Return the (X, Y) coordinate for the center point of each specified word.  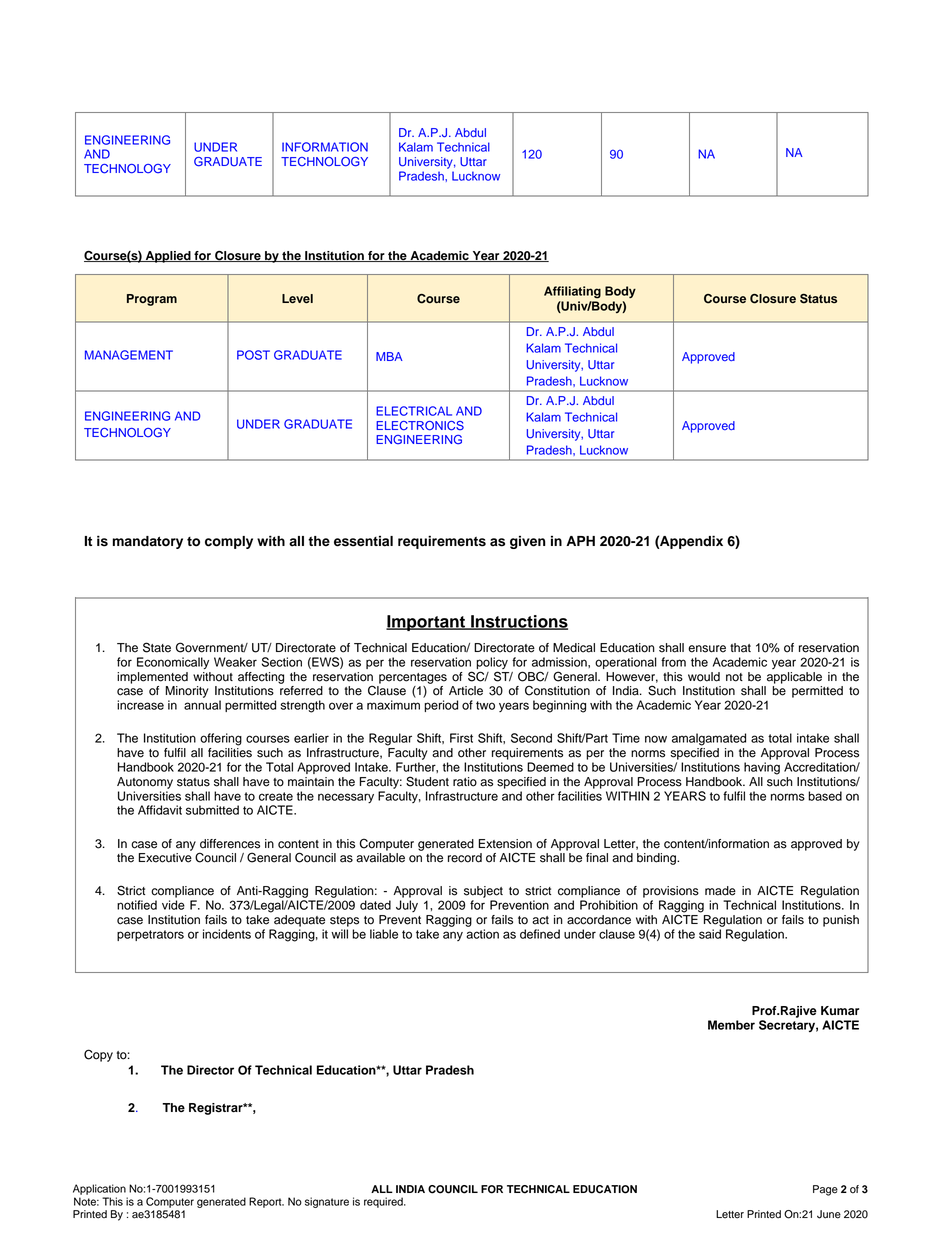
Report (266, 1202)
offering (221, 739)
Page (825, 1190)
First (461, 738)
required (384, 1202)
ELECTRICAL (414, 411)
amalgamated (709, 739)
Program (152, 300)
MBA (389, 356)
